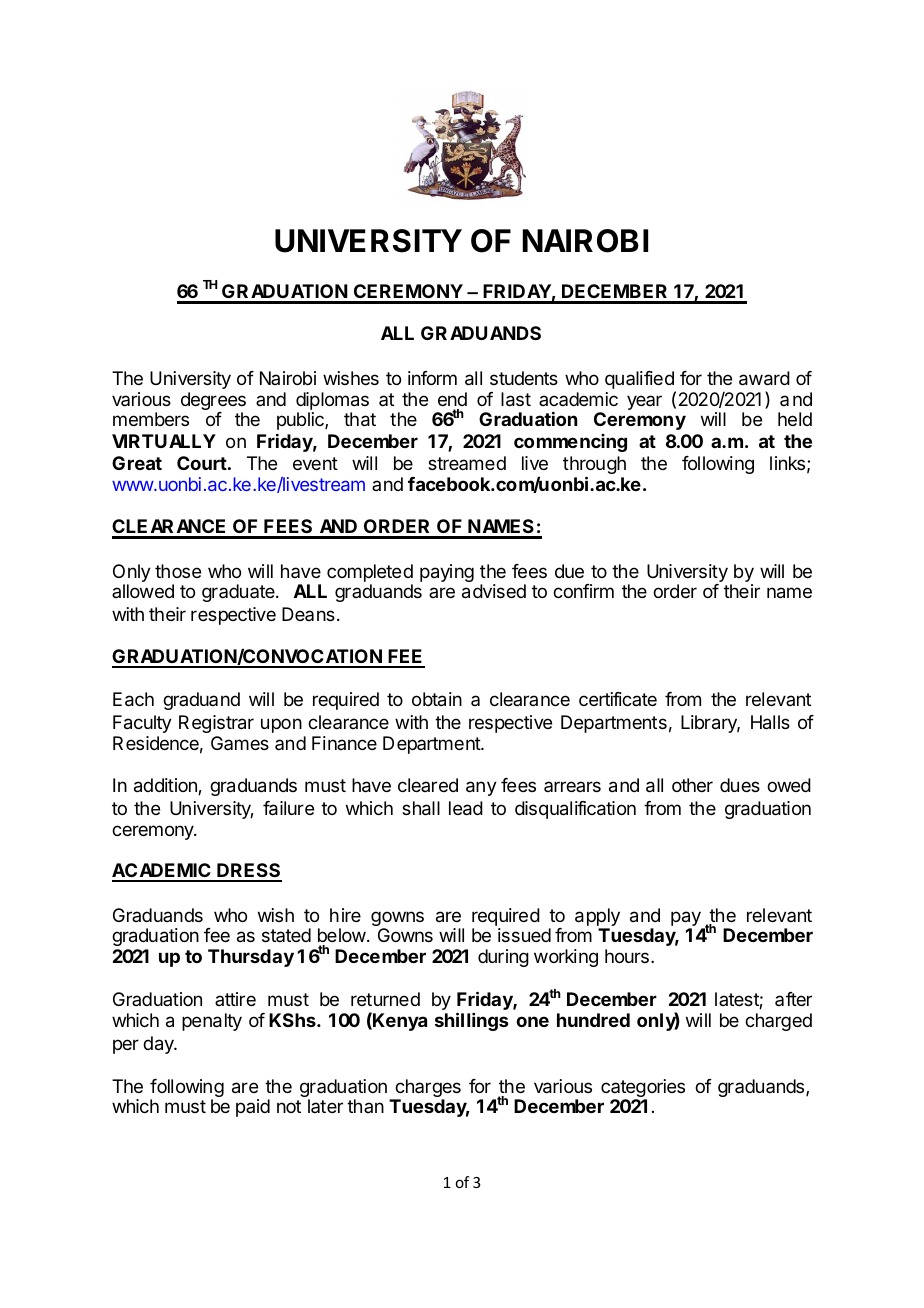 Image resolution: width=924 pixels, height=1308 pixels. Describe the element at coordinates (239, 593) in the image. I see `graduate` at that location.
